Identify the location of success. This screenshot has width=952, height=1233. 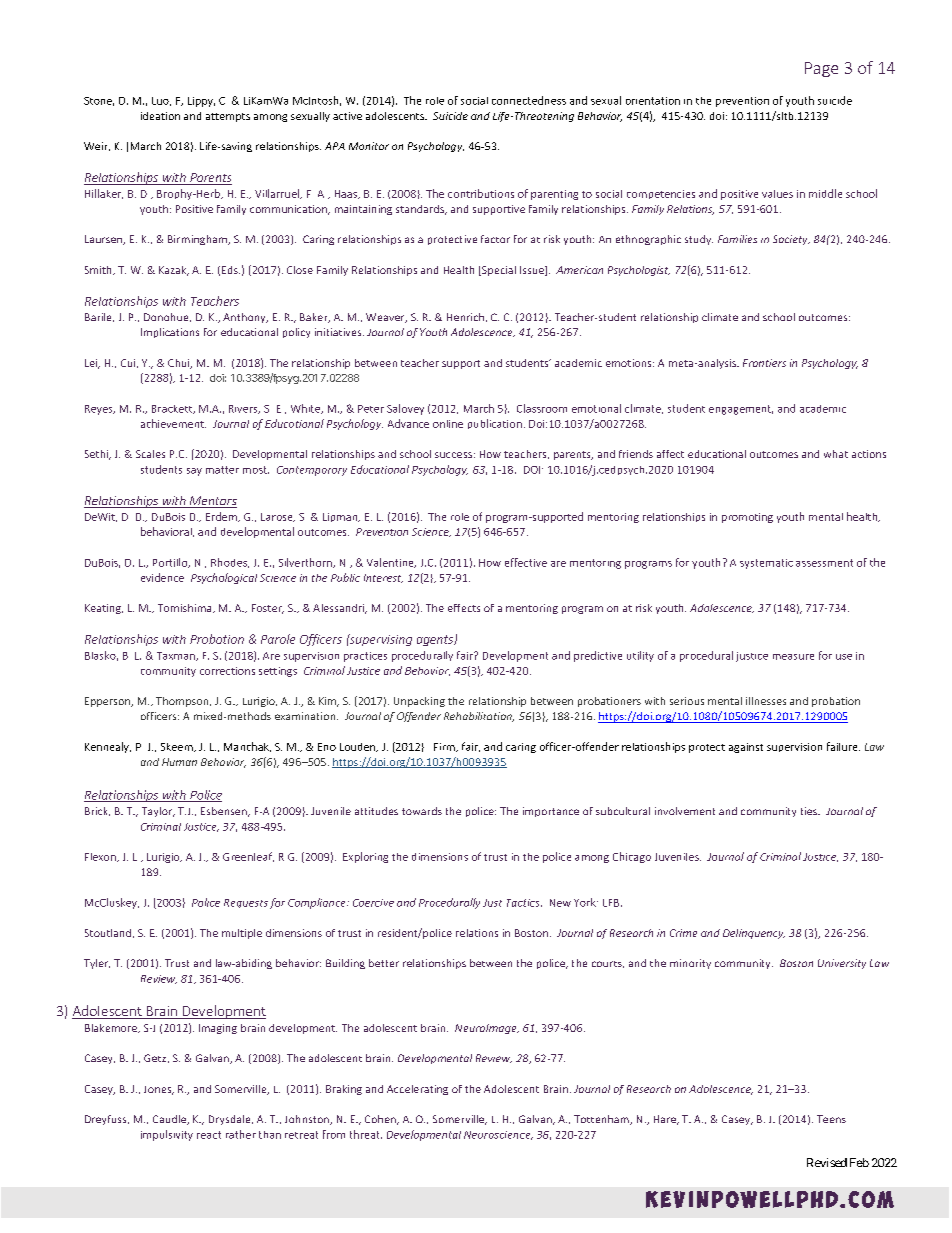
(453, 455).
